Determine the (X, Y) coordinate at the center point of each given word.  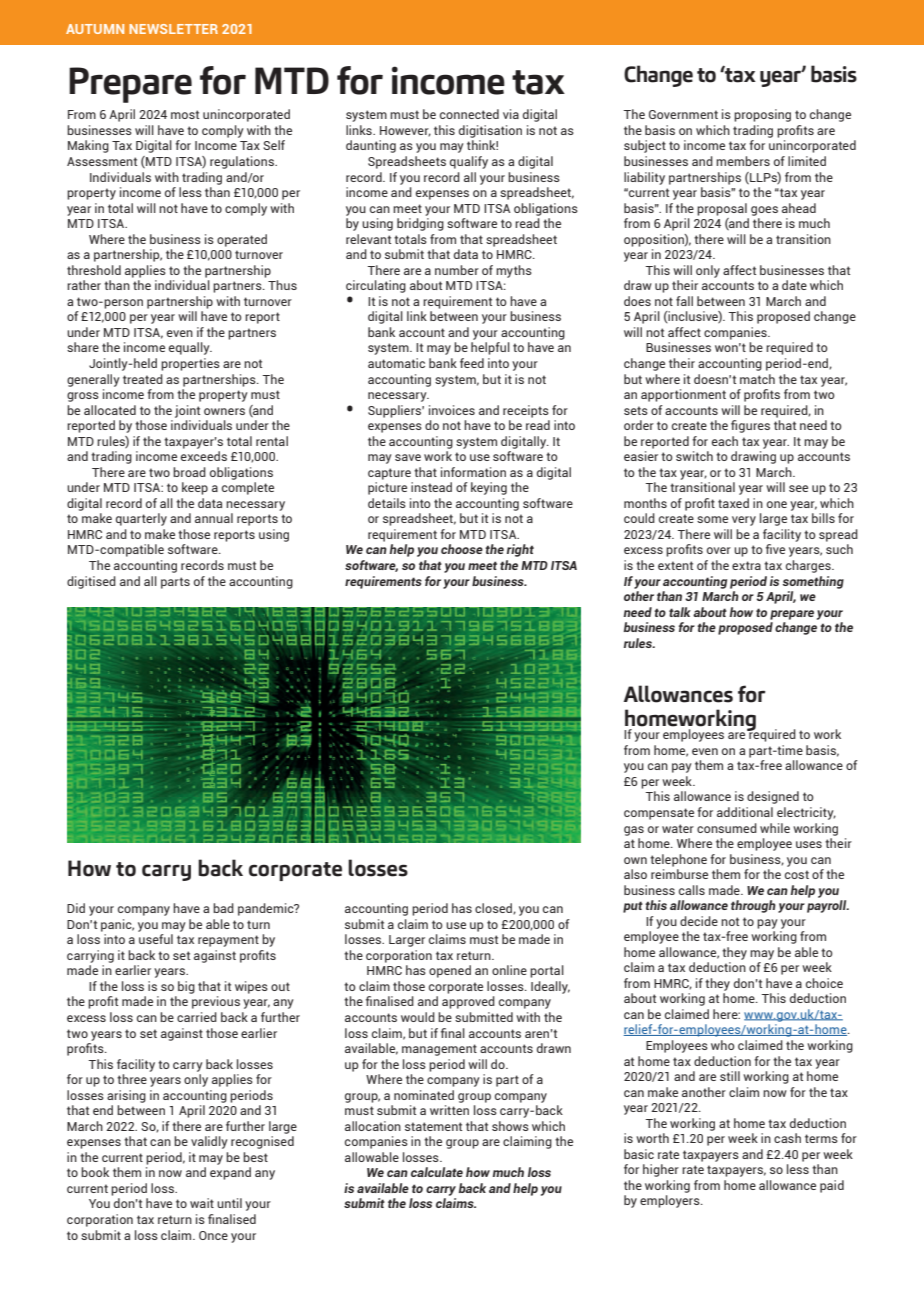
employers (671, 1201)
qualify (469, 162)
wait (202, 1203)
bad (223, 908)
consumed (727, 828)
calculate (437, 1172)
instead (431, 487)
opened (450, 971)
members (743, 161)
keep (195, 488)
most (185, 114)
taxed (733, 503)
